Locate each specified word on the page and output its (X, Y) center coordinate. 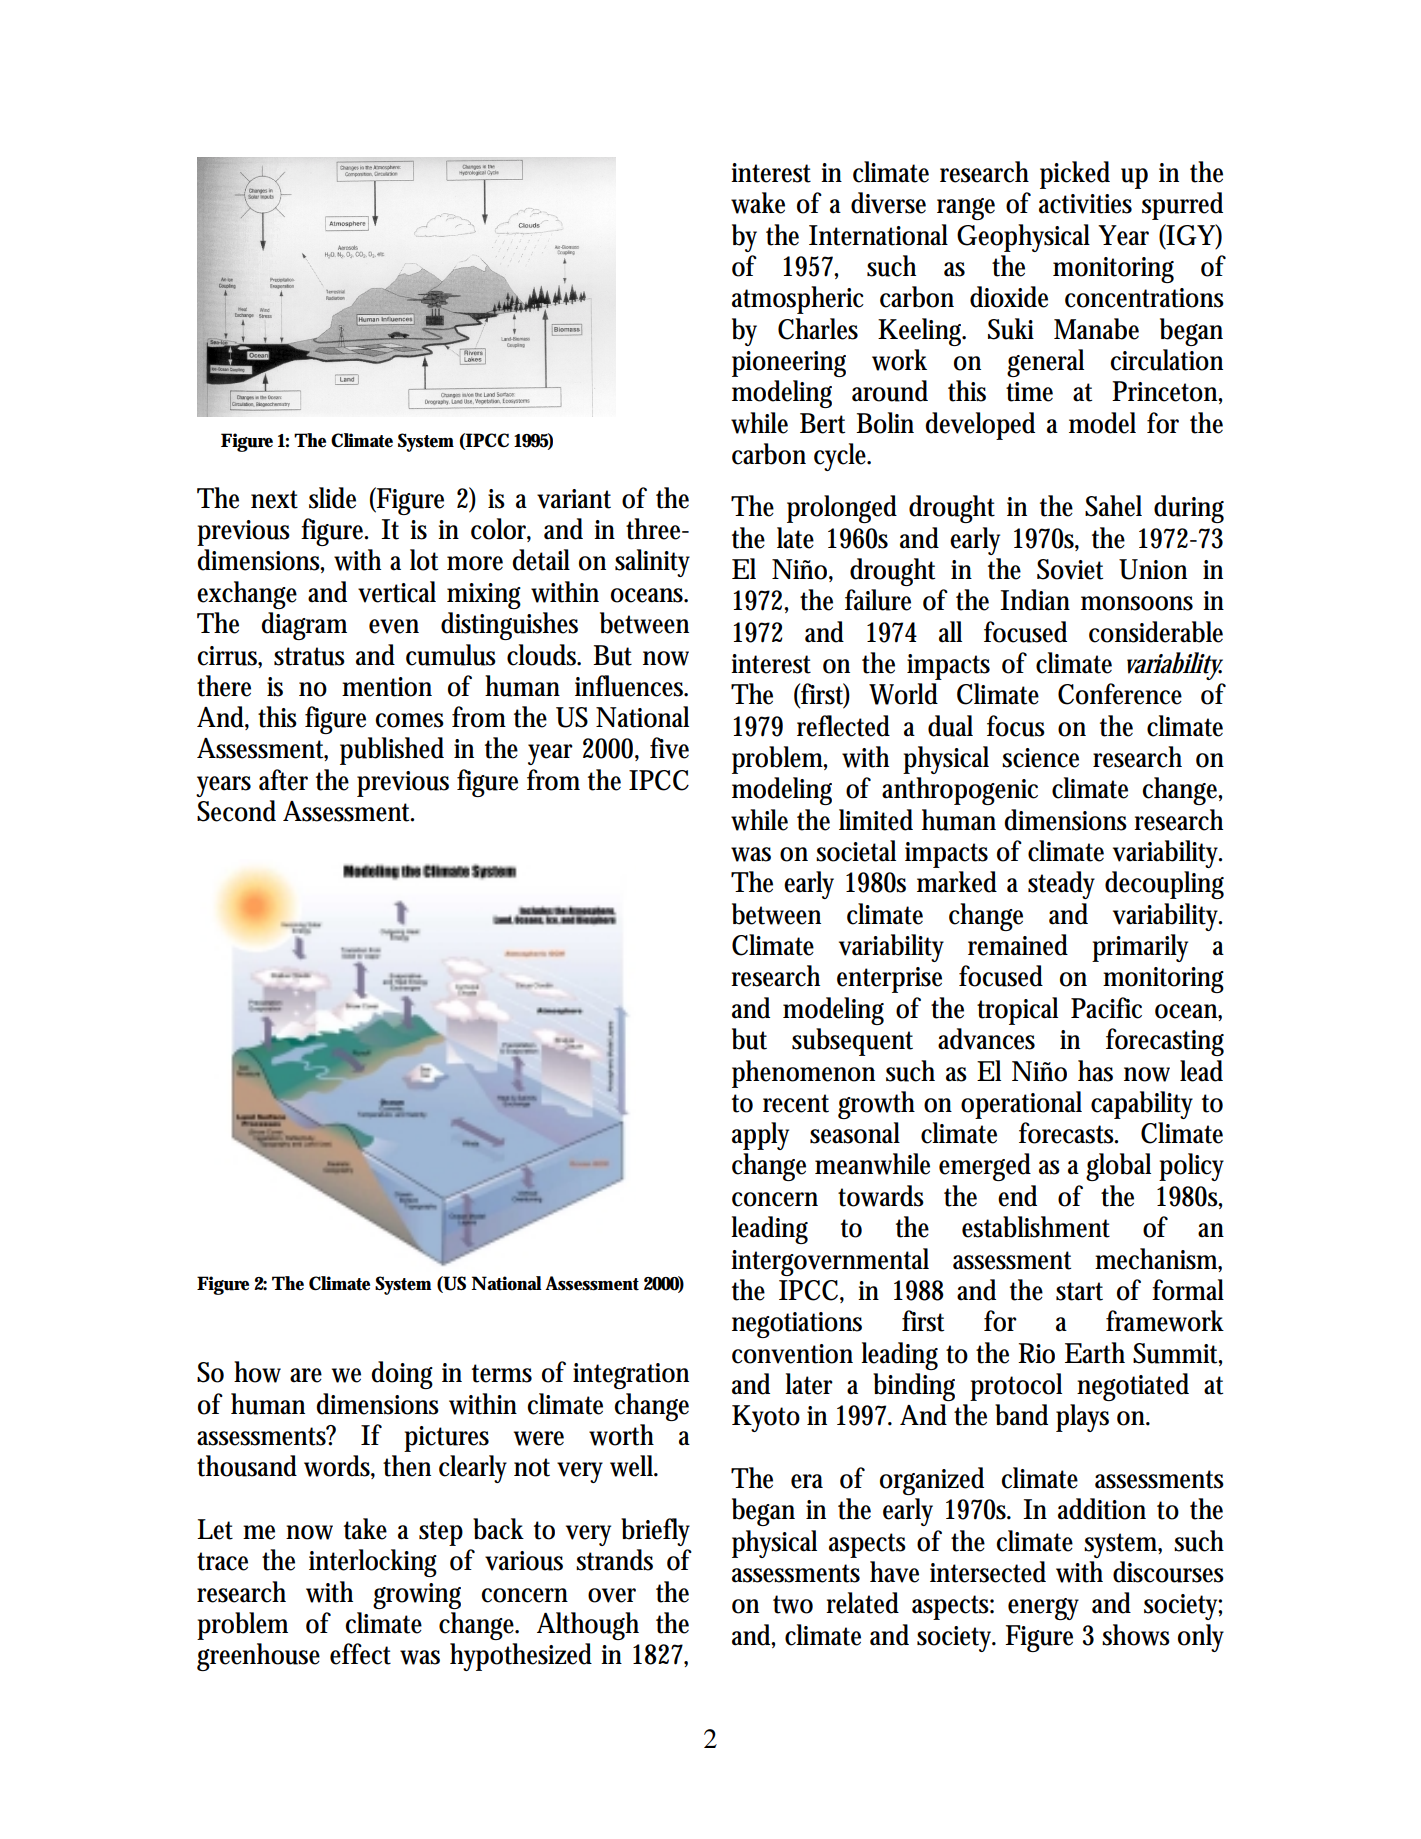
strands (614, 1560)
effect (360, 1654)
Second (236, 811)
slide (332, 498)
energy (1043, 1609)
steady (1061, 885)
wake (758, 203)
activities (1085, 204)
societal (856, 851)
